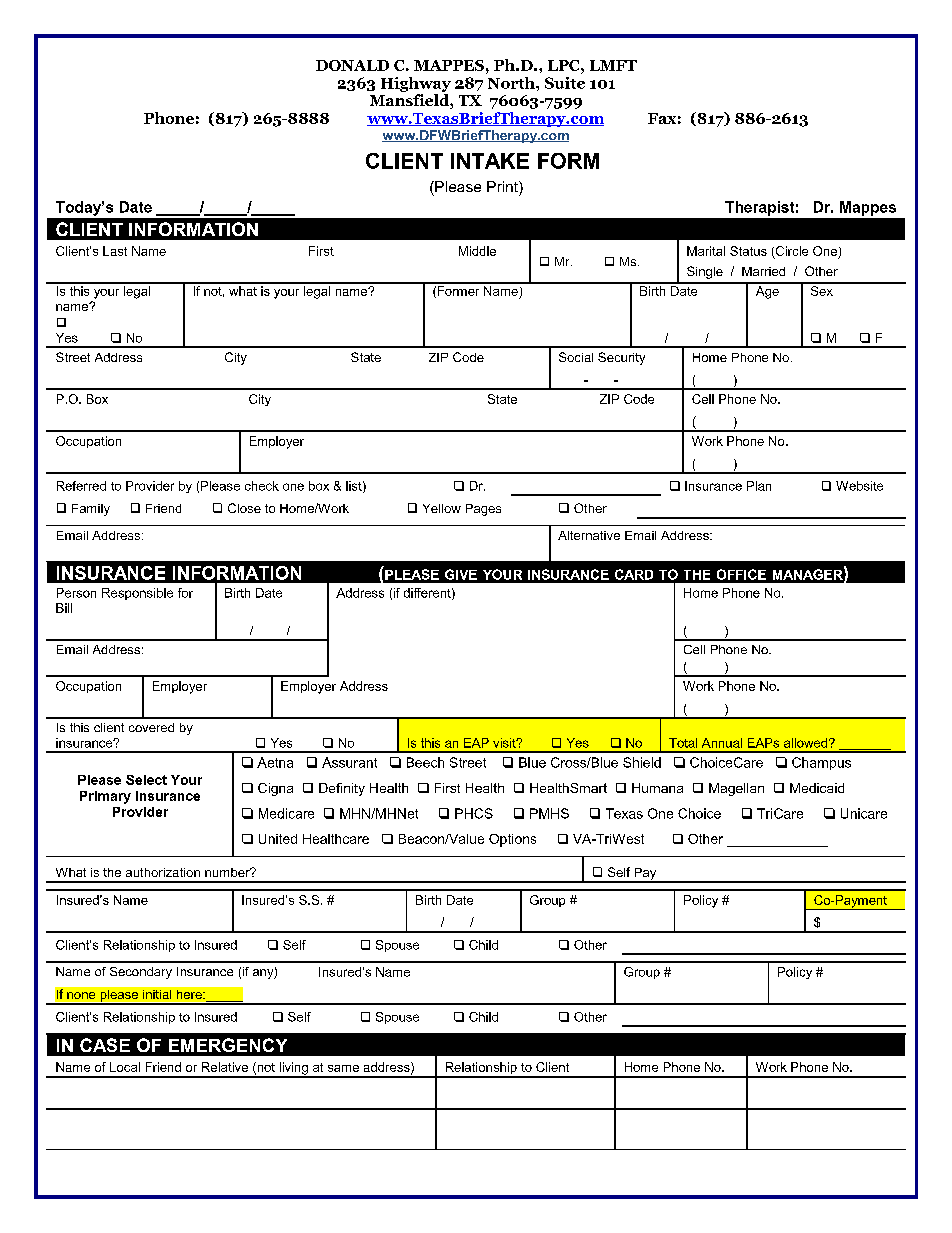 This screenshot has height=1233, width=952. What do you see at coordinates (81, 486) in the screenshot?
I see `Referred` at bounding box center [81, 486].
